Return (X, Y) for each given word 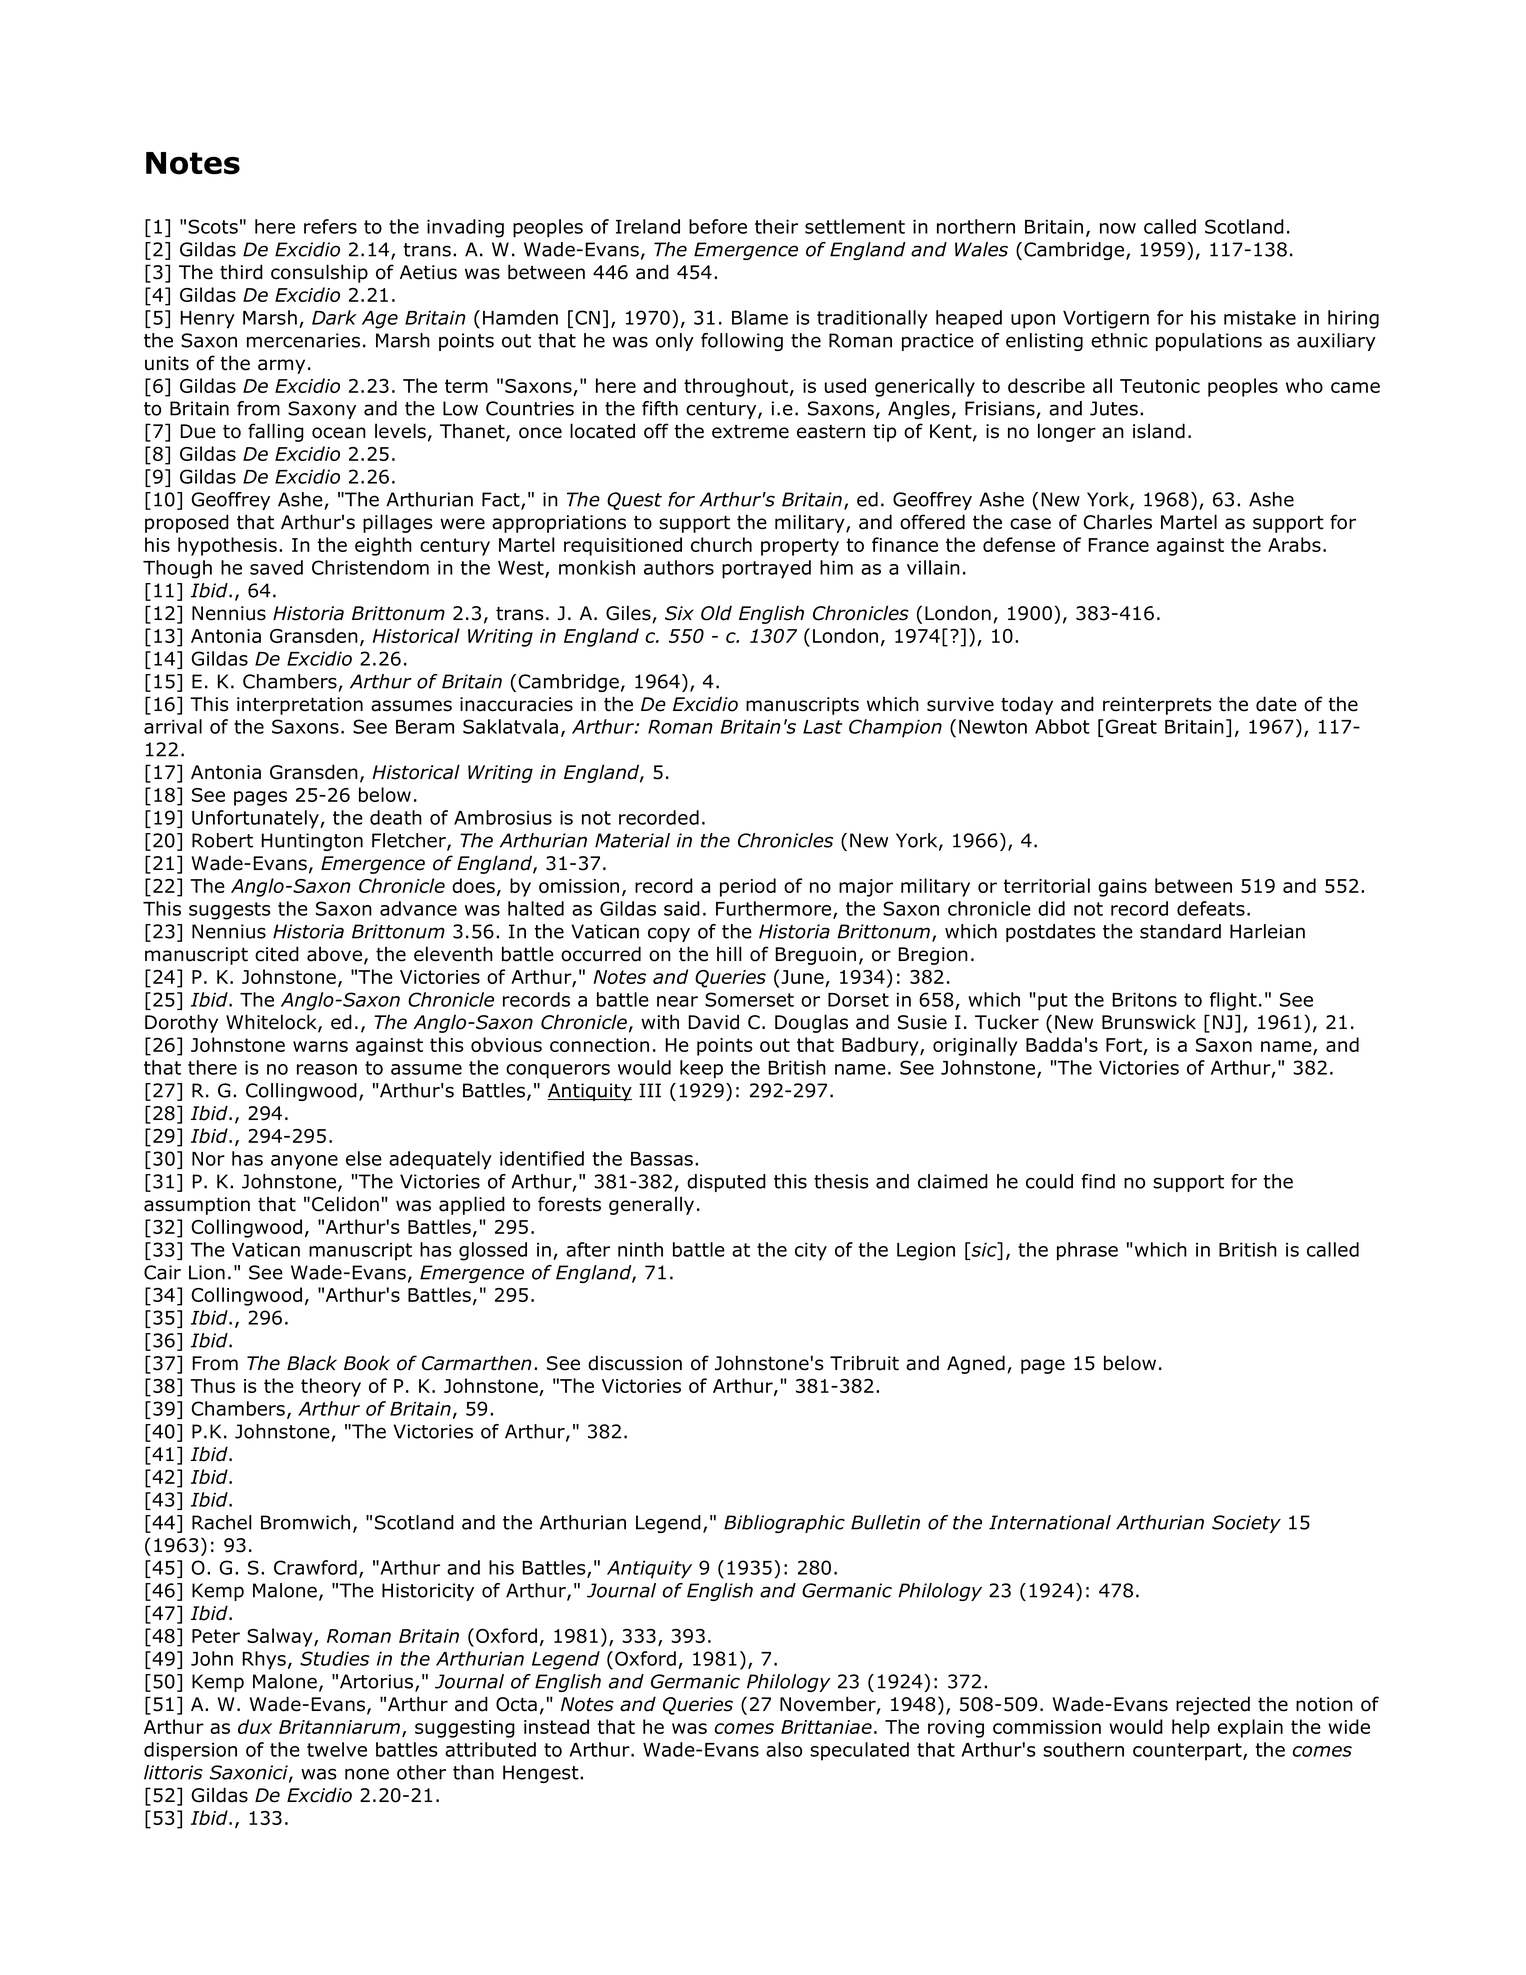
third (241, 272)
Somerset (749, 999)
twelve (337, 1749)
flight (1233, 1001)
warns (320, 1046)
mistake (1260, 317)
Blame (760, 317)
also (784, 1749)
